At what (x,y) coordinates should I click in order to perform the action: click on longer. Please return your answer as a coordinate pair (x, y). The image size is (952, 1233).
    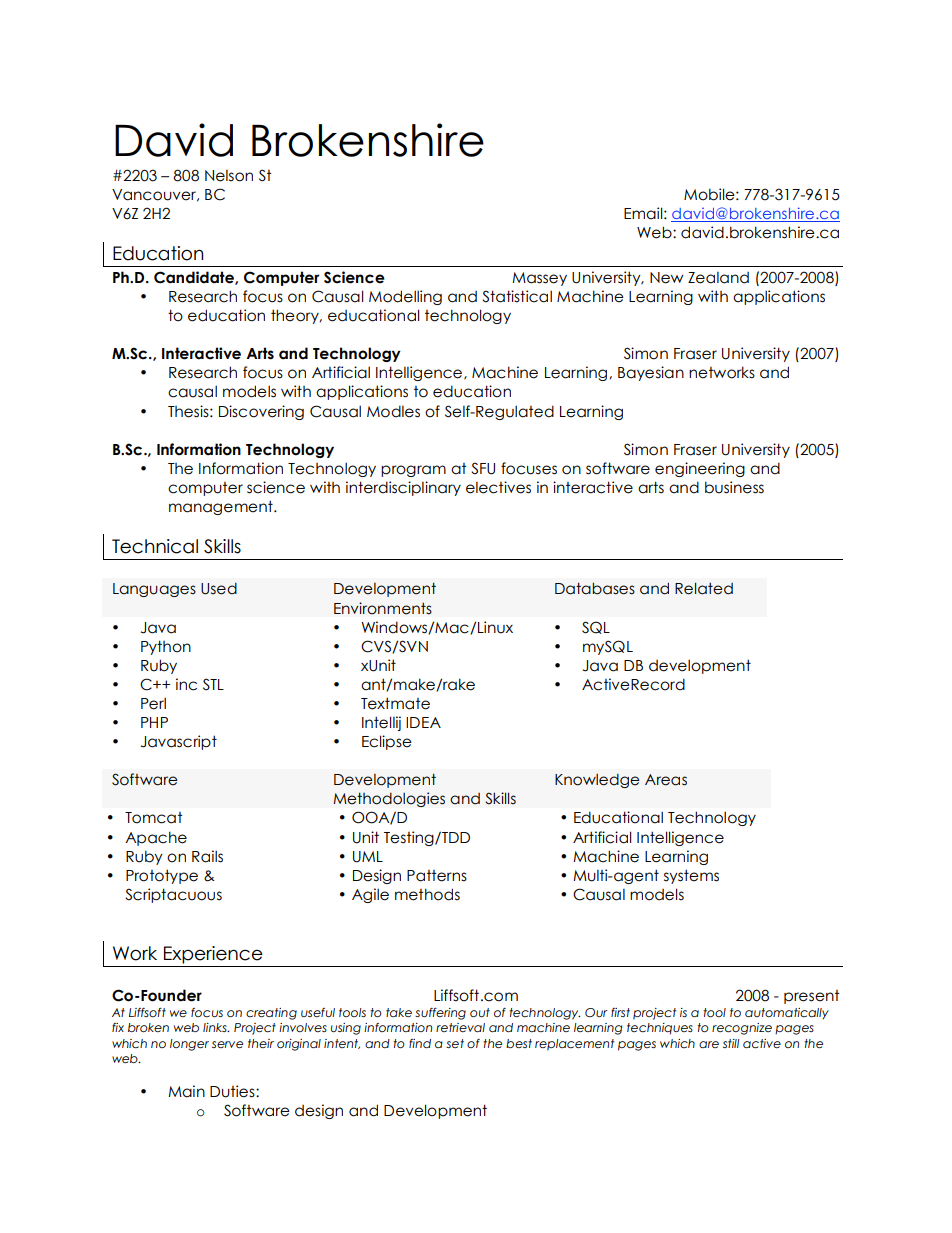
    Looking at the image, I should click on (189, 1045).
